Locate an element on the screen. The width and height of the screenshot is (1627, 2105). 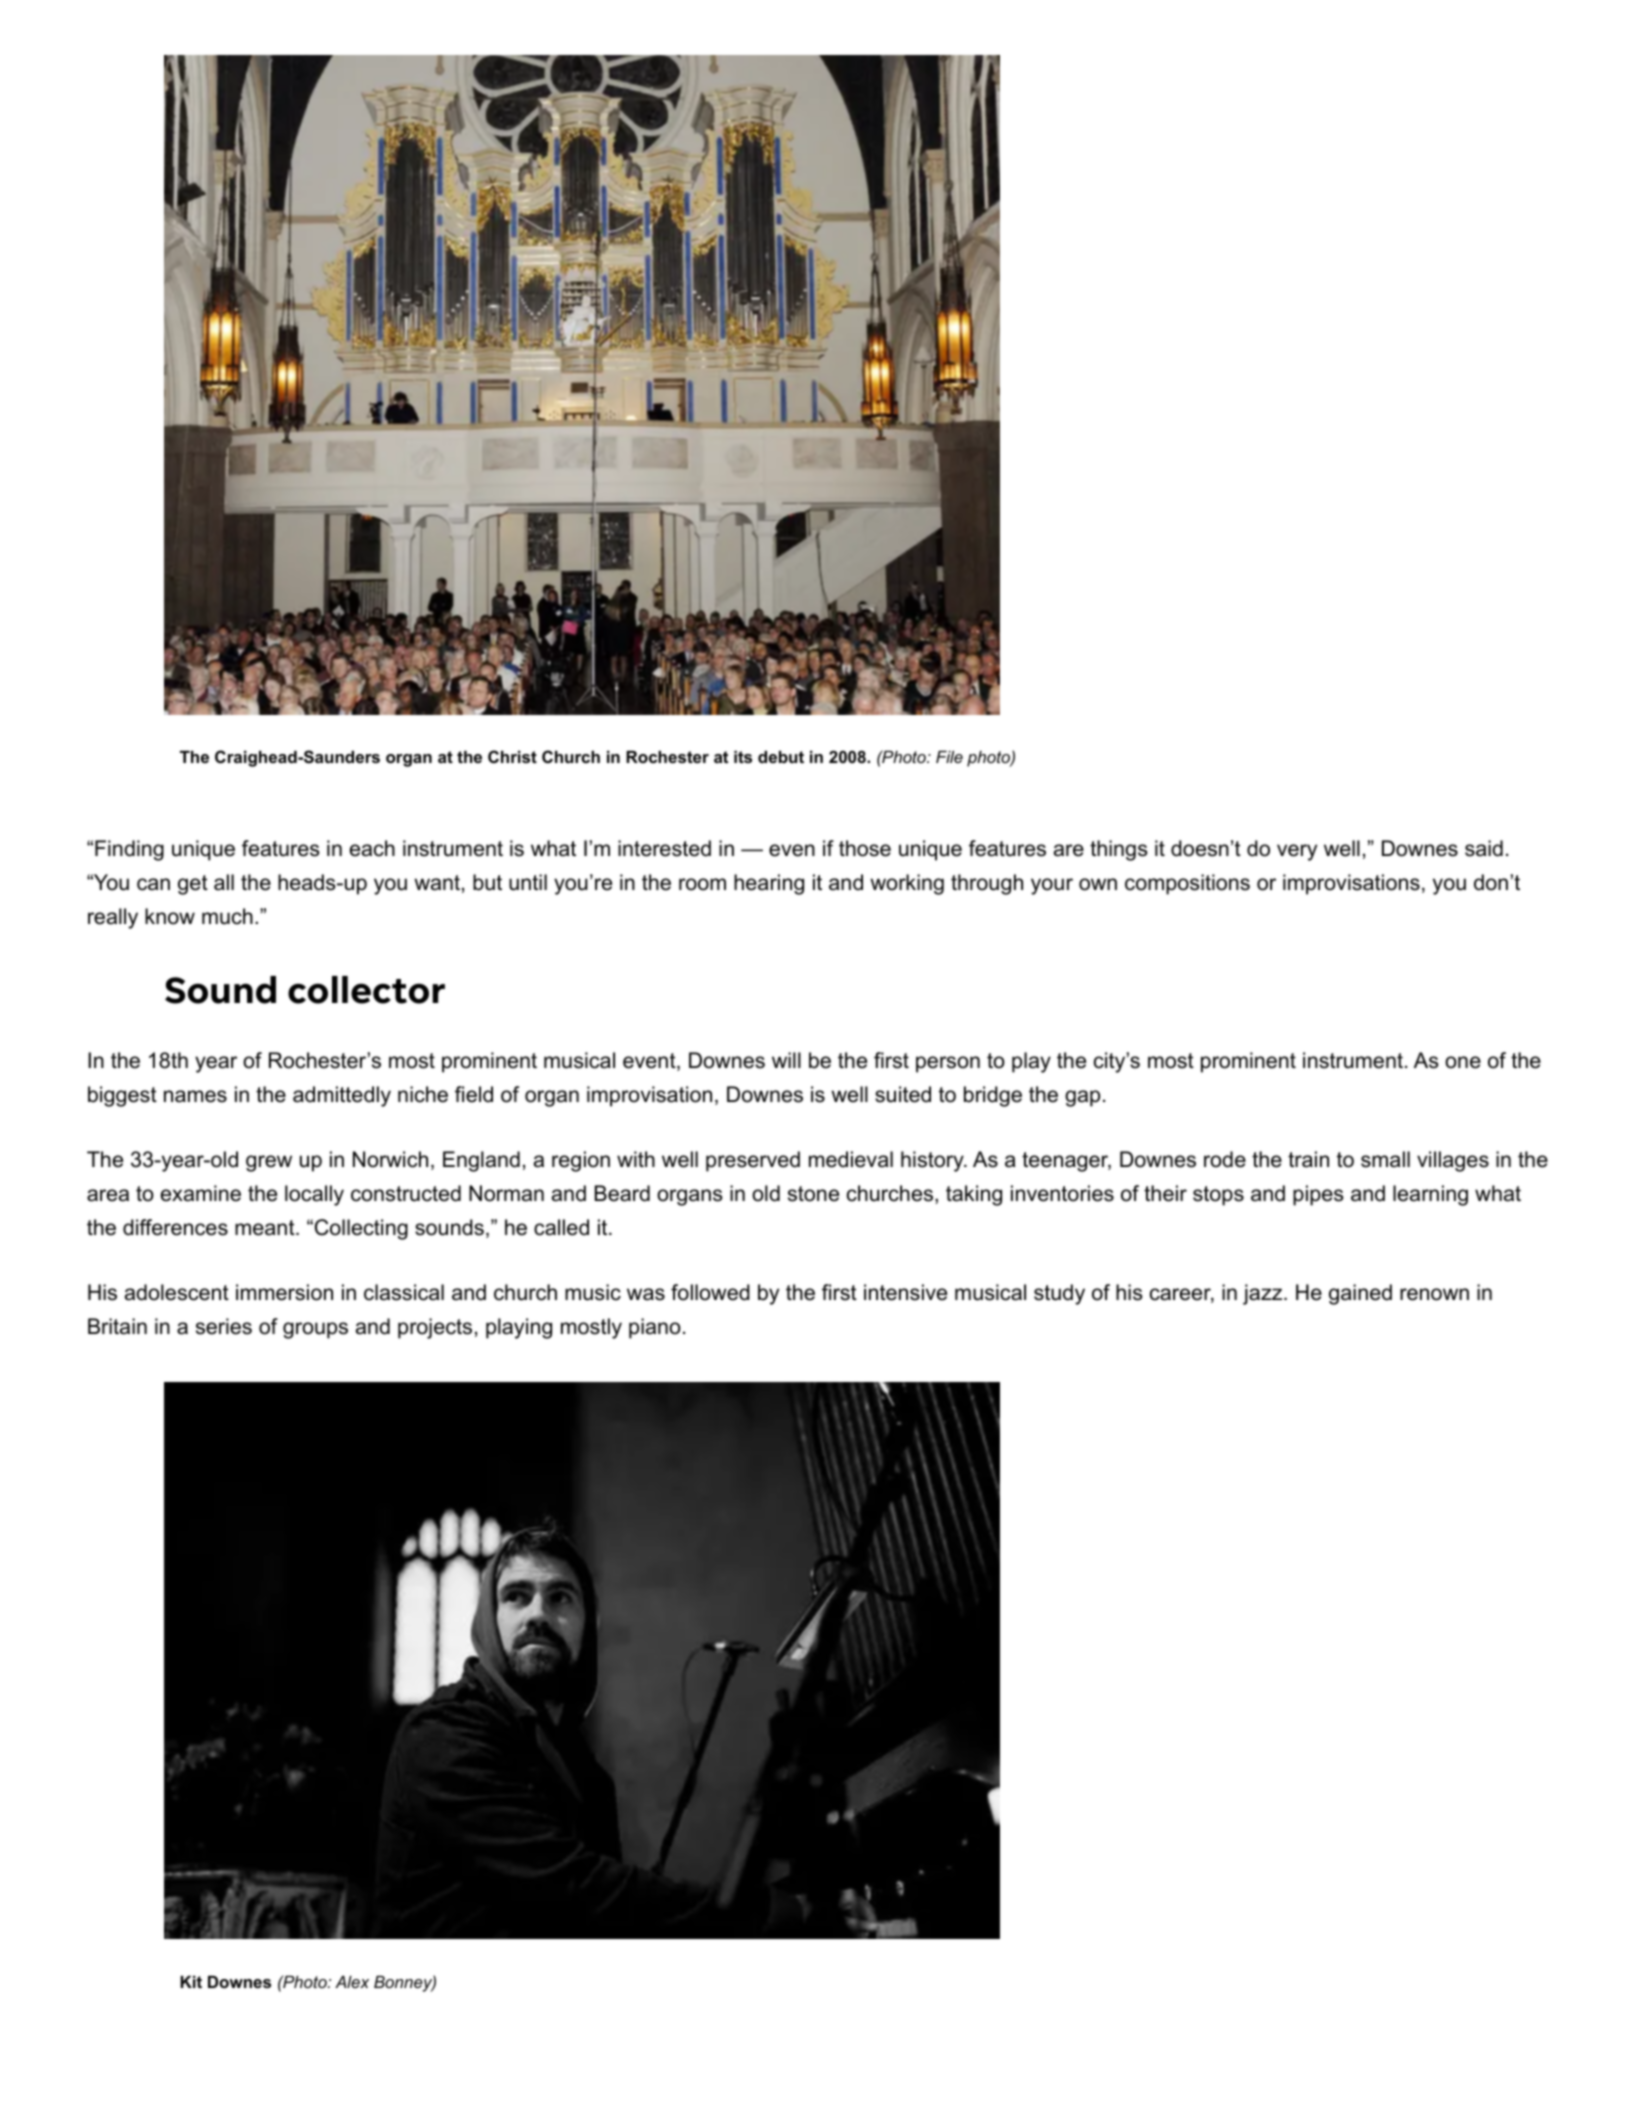
each is located at coordinates (372, 848).
